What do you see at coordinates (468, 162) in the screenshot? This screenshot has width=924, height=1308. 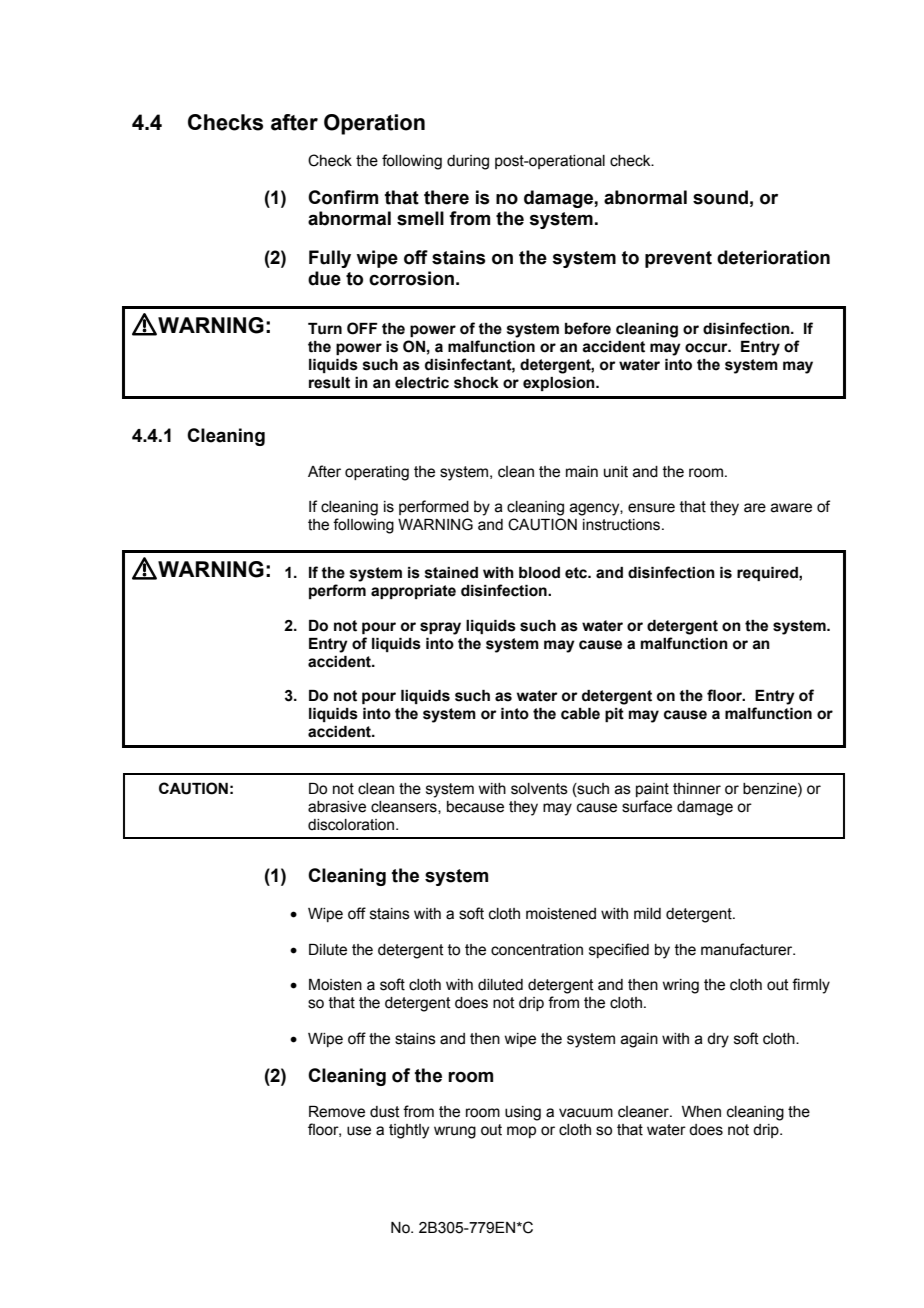 I see `during` at bounding box center [468, 162].
